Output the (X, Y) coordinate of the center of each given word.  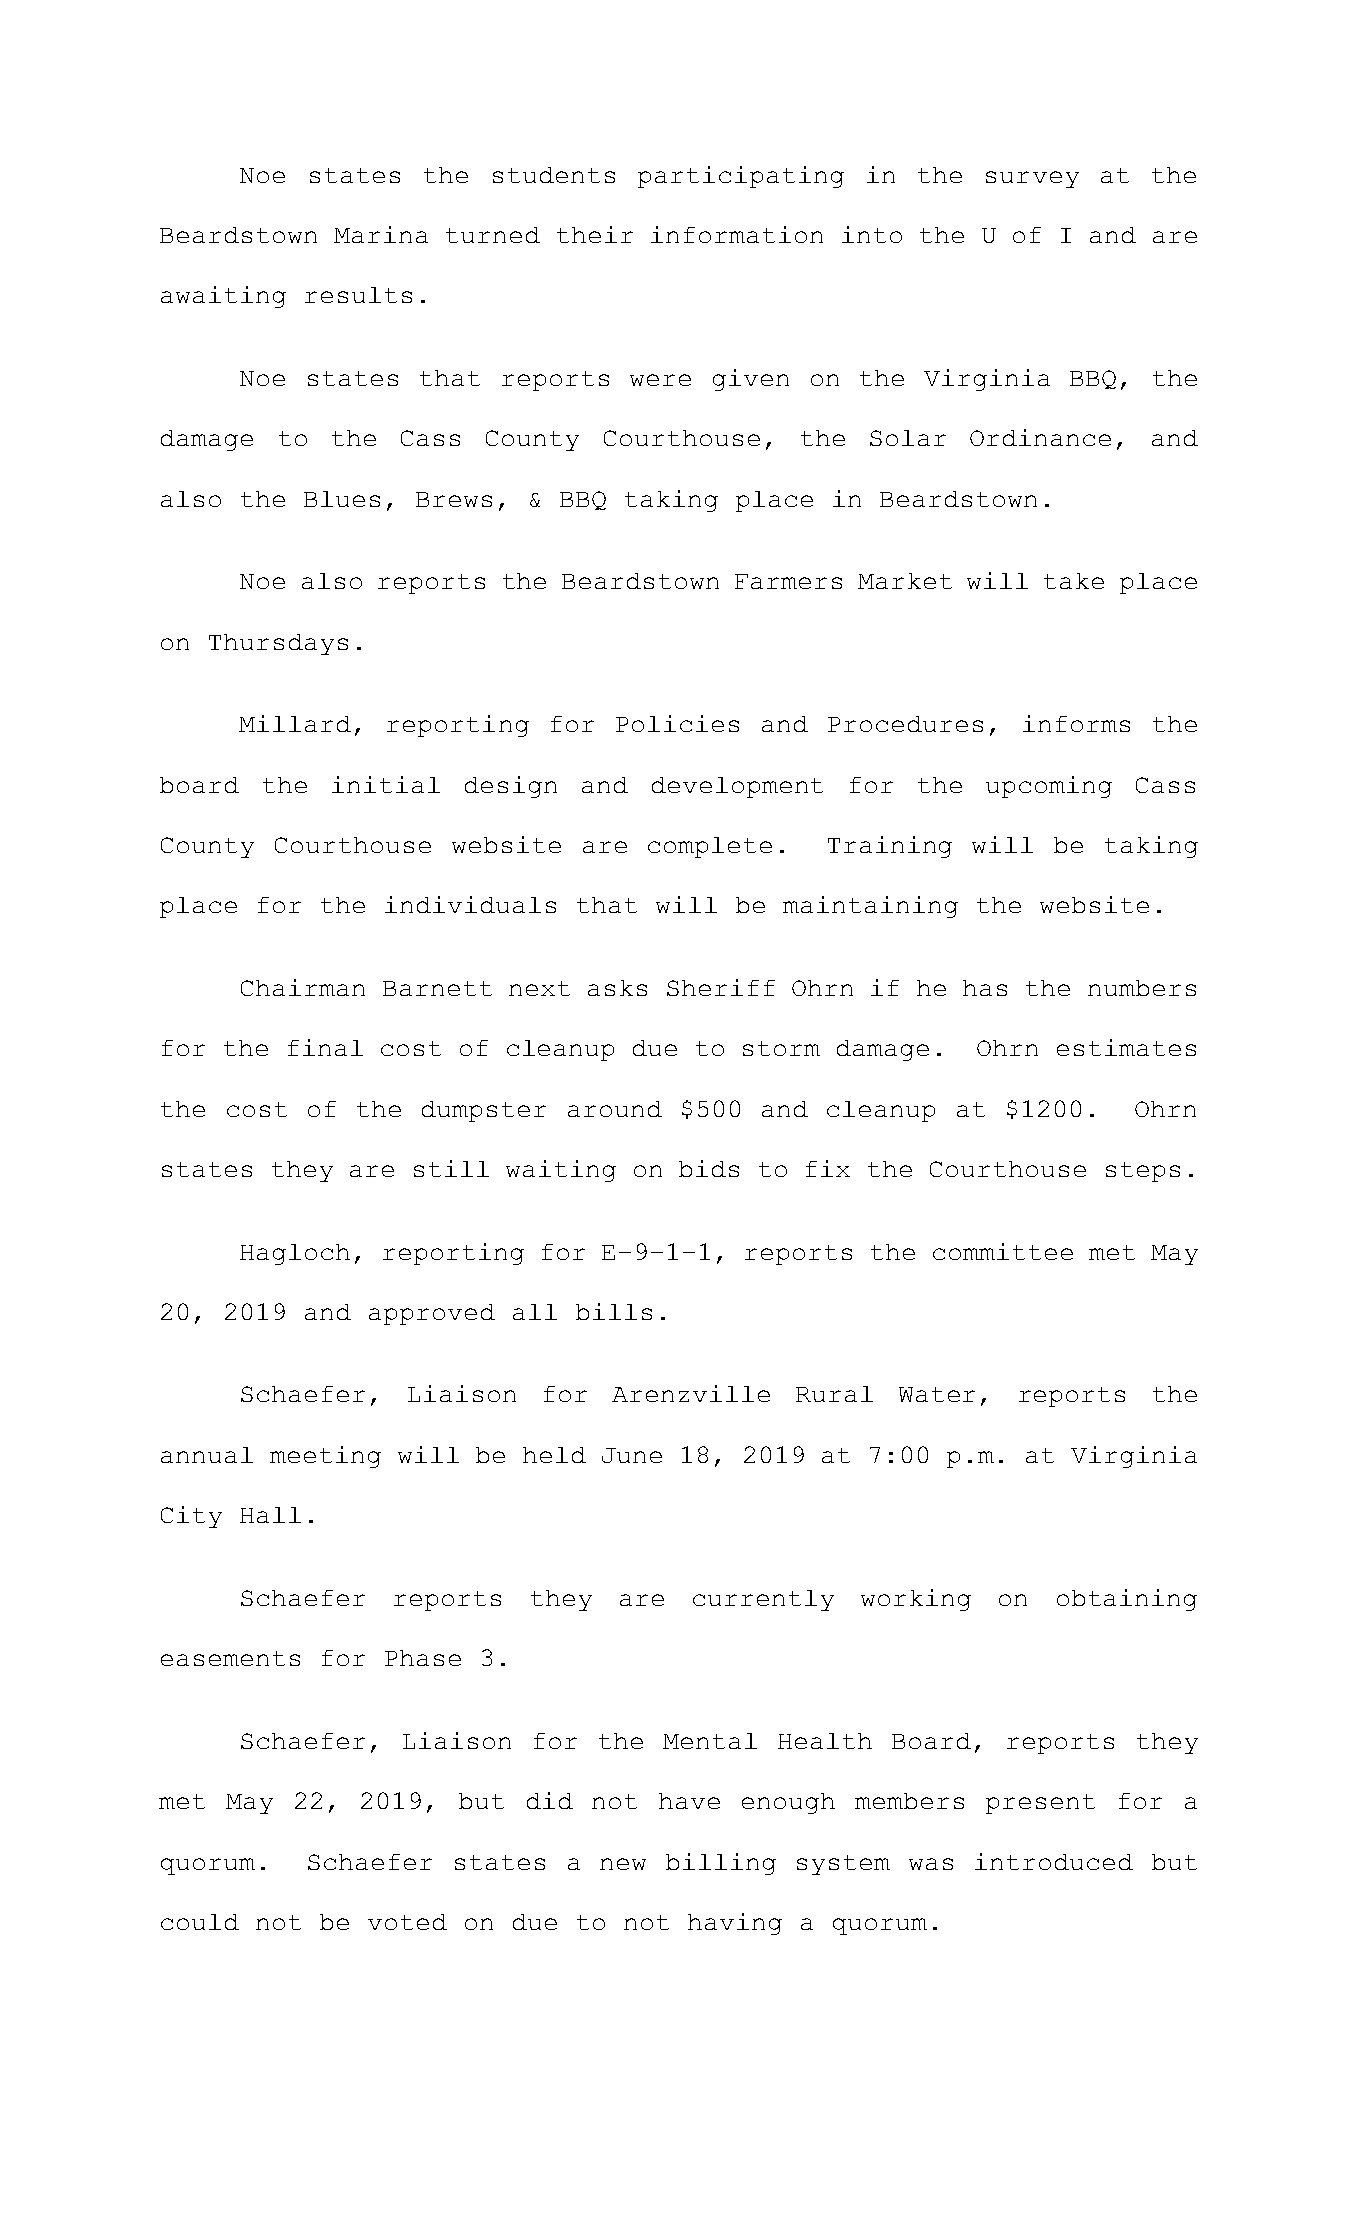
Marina (381, 234)
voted (407, 1922)
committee (1003, 1251)
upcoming (1049, 787)
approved (432, 1314)
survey (1032, 179)
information (737, 234)
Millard (295, 723)
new (623, 1864)
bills (614, 1311)
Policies (677, 723)
